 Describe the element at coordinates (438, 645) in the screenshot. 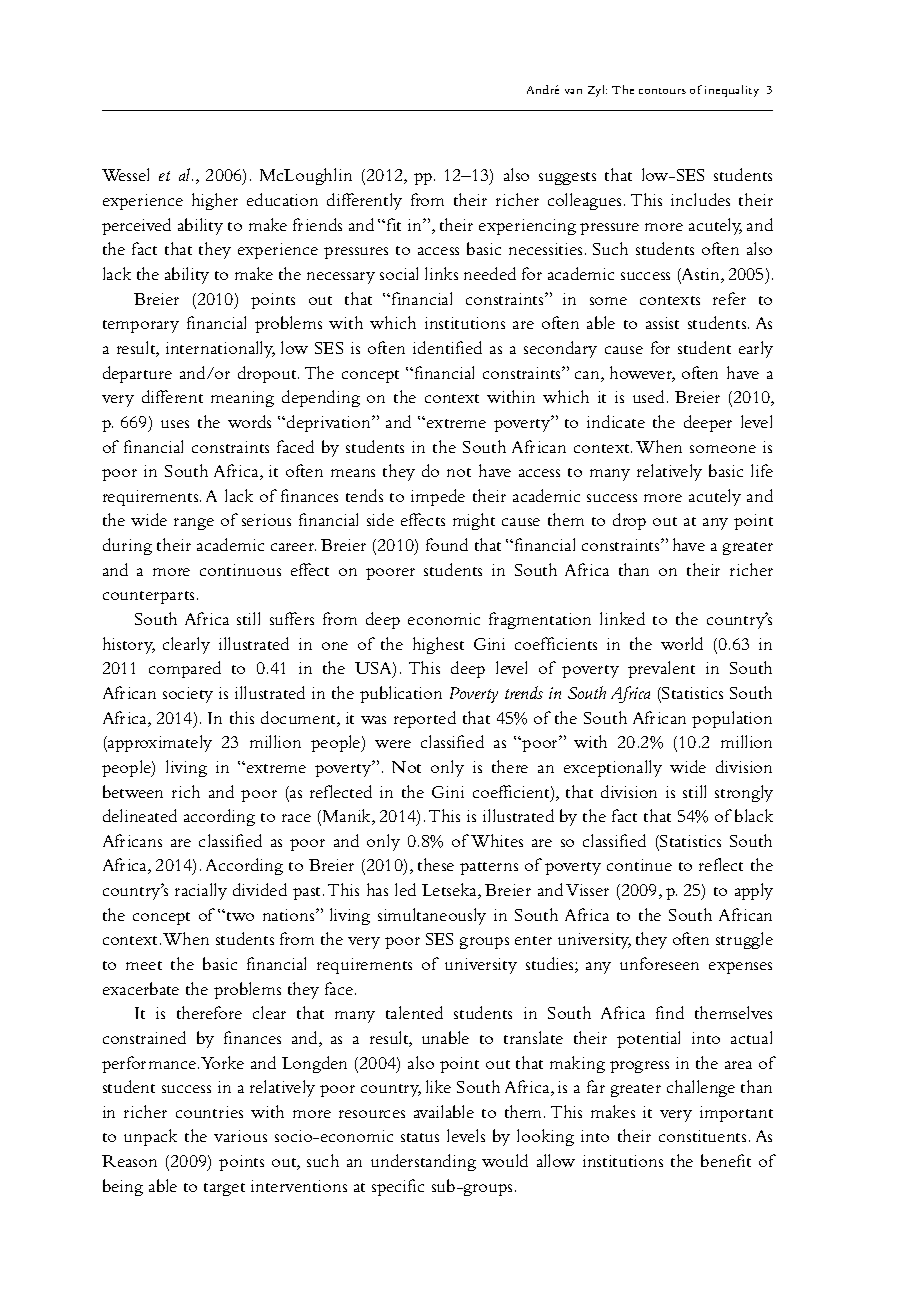

I see `highest` at that location.
